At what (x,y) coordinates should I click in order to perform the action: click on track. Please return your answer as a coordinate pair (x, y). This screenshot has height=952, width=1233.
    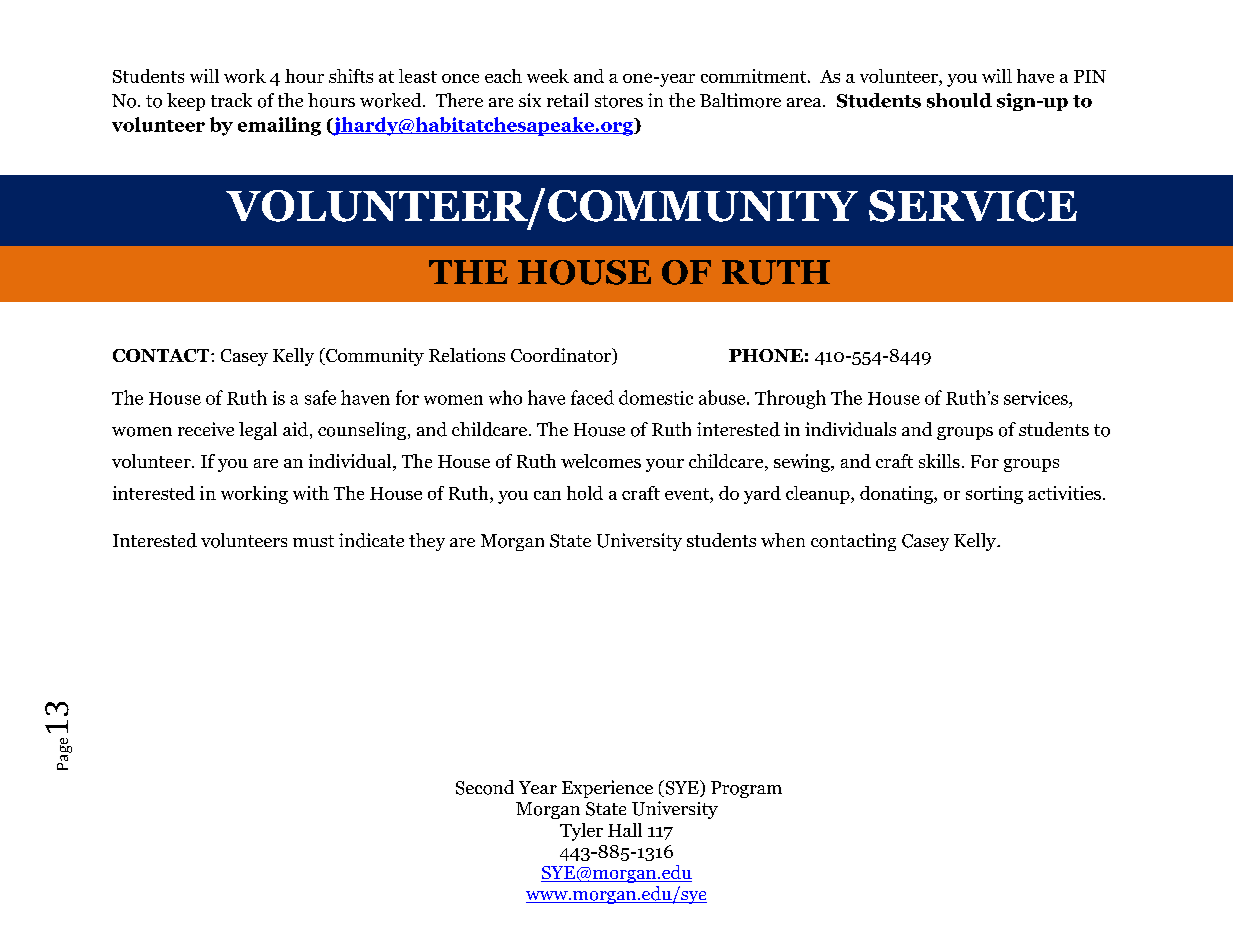
    Looking at the image, I should click on (231, 100).
